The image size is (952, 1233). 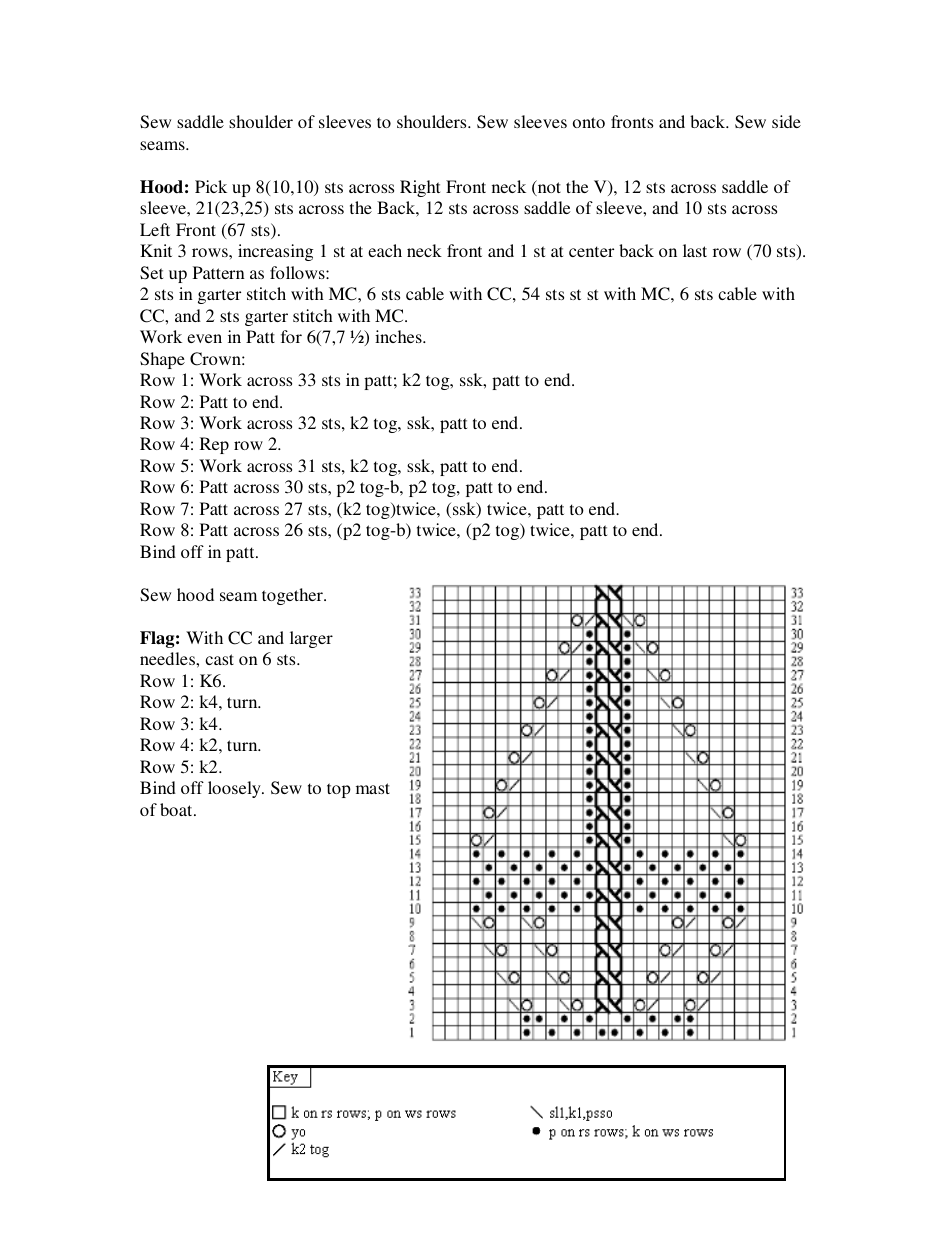 What do you see at coordinates (420, 188) in the screenshot?
I see `Right` at bounding box center [420, 188].
